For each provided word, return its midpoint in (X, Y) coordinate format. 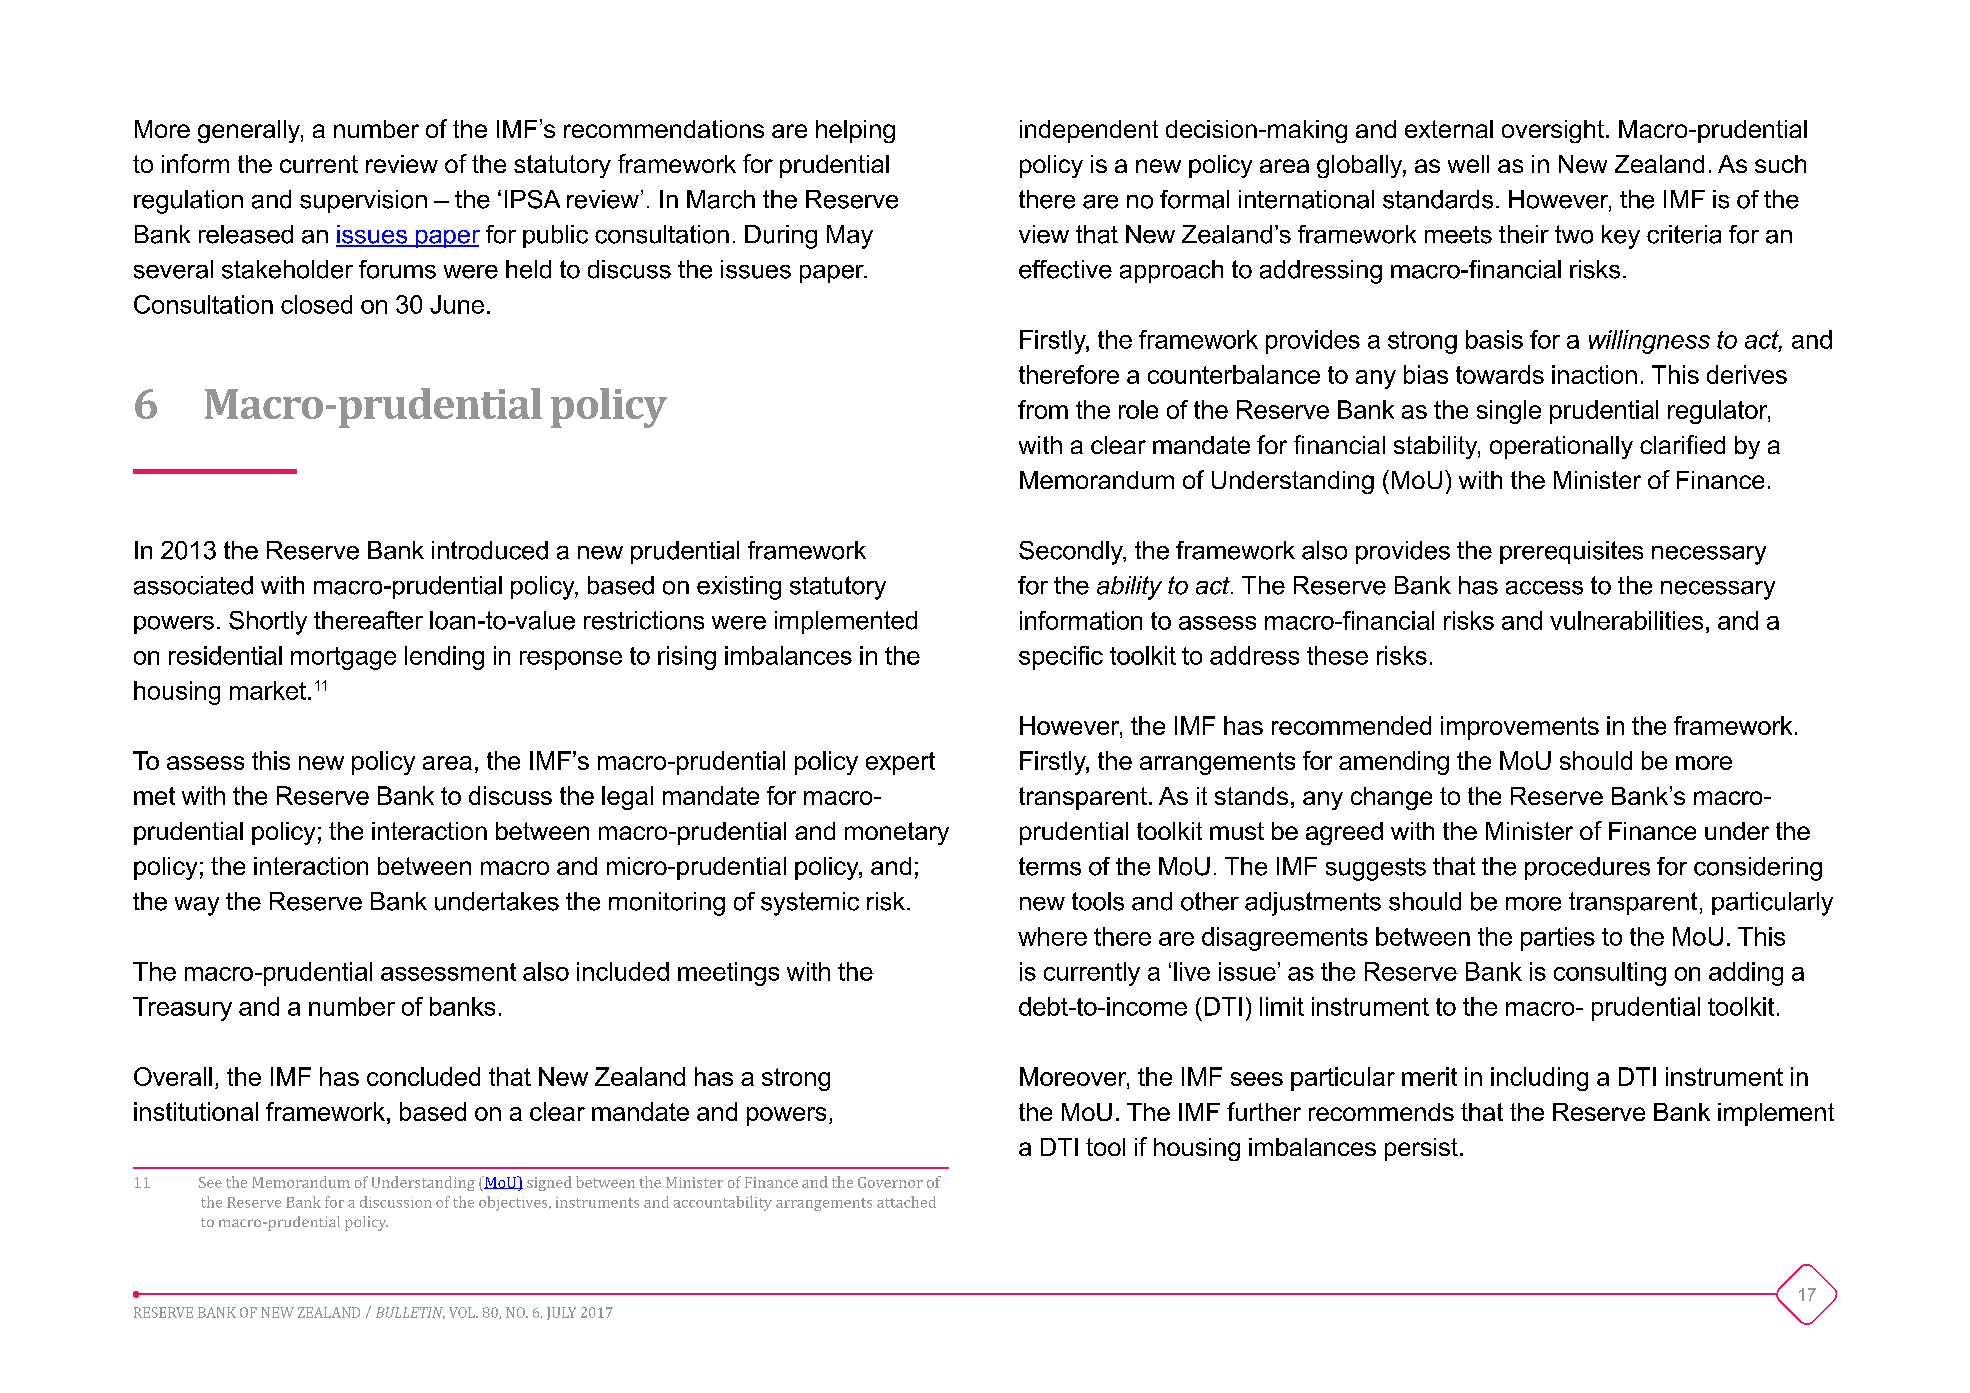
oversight (1553, 131)
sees (1257, 1079)
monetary (897, 833)
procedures (1587, 868)
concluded (423, 1076)
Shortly (268, 623)
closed (316, 304)
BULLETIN (410, 1313)
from (1043, 409)
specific (1061, 658)
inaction (1594, 374)
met (154, 796)
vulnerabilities (1626, 620)
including (1539, 1079)
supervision (363, 201)
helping (855, 131)
